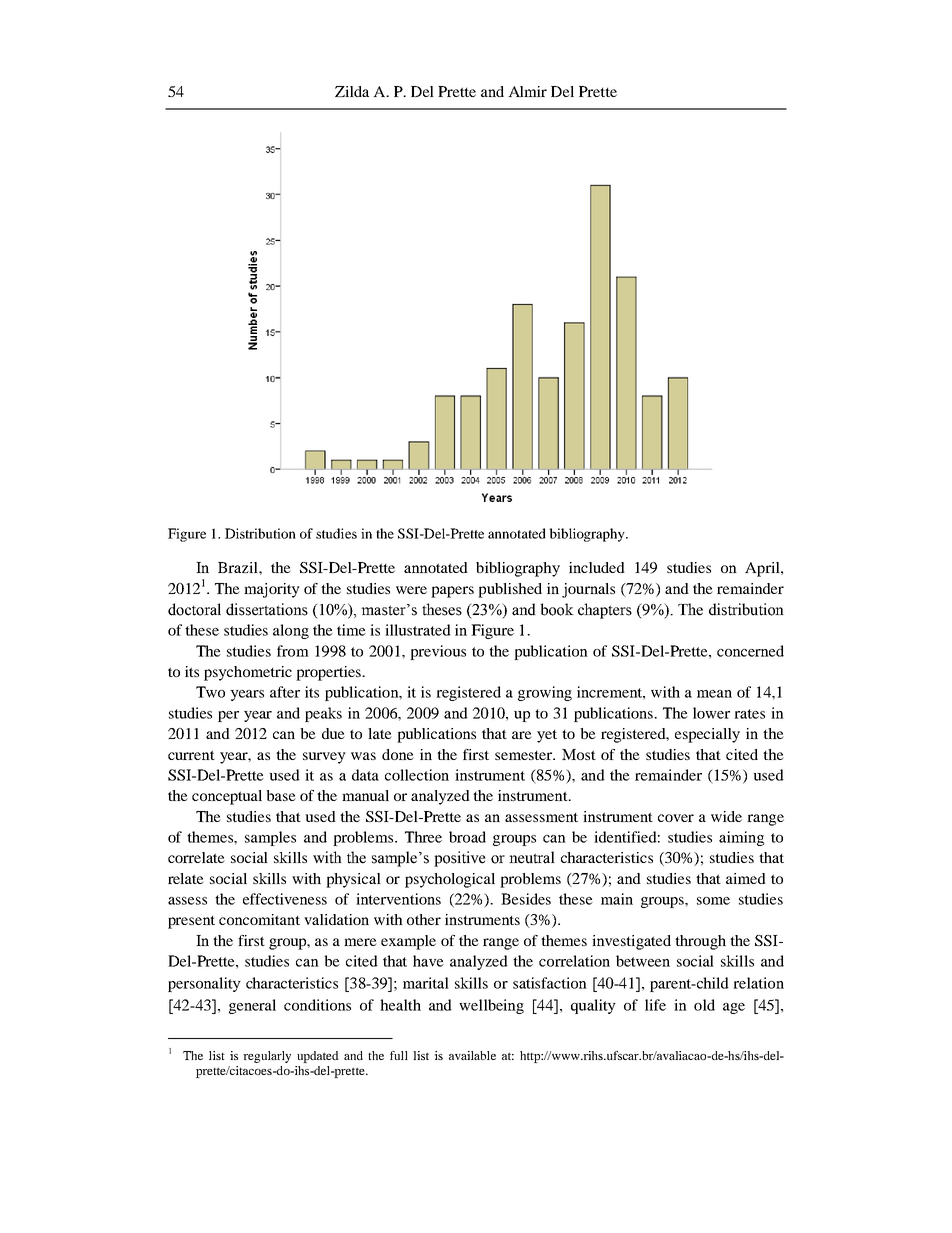 Image resolution: width=952 pixels, height=1233 pixels. Describe the element at coordinates (472, 1055) in the document. I see `available` at that location.
